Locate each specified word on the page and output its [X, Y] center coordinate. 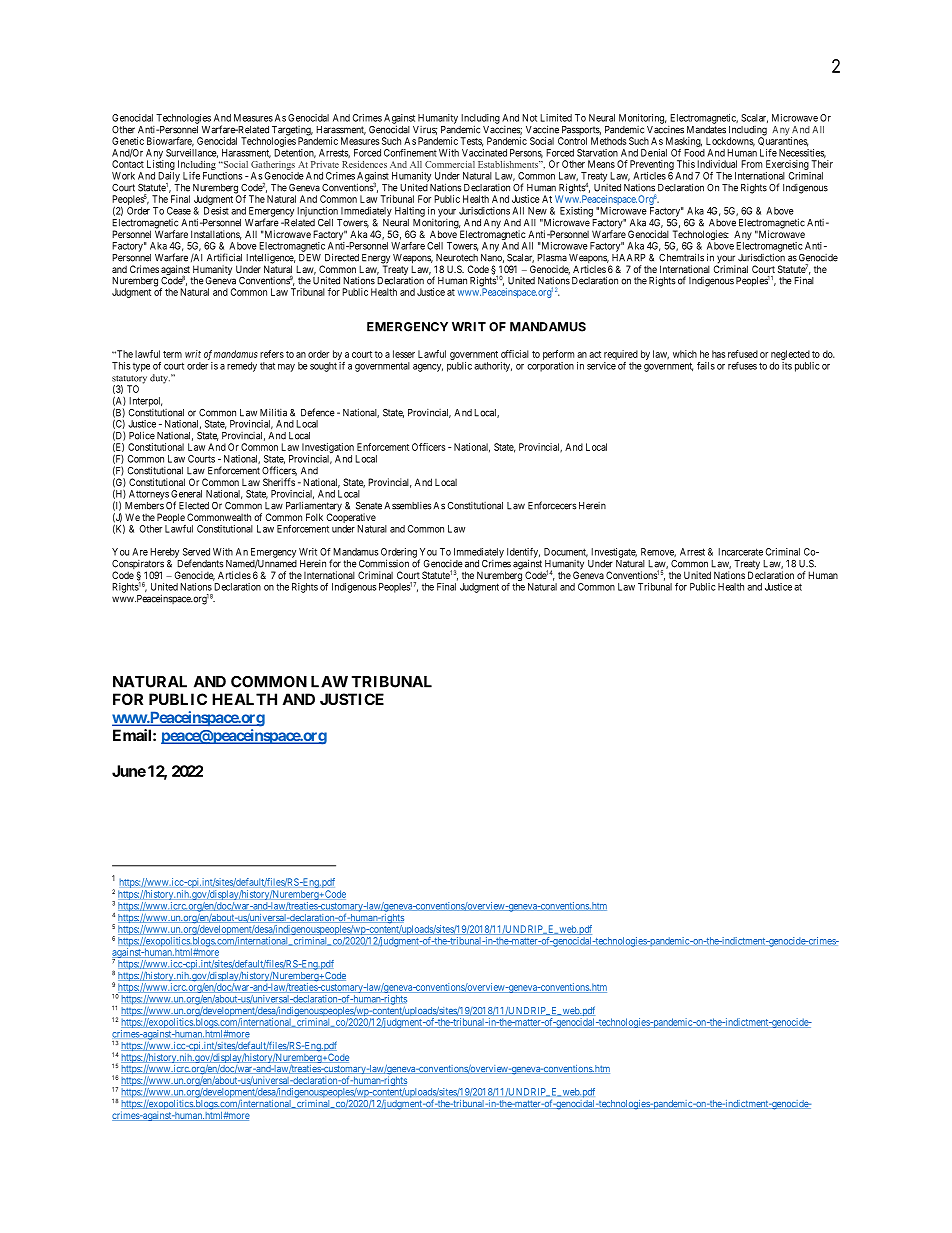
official [515, 354]
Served [196, 552]
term [172, 354]
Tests [472, 142]
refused [743, 354]
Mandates [706, 130]
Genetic [128, 141]
